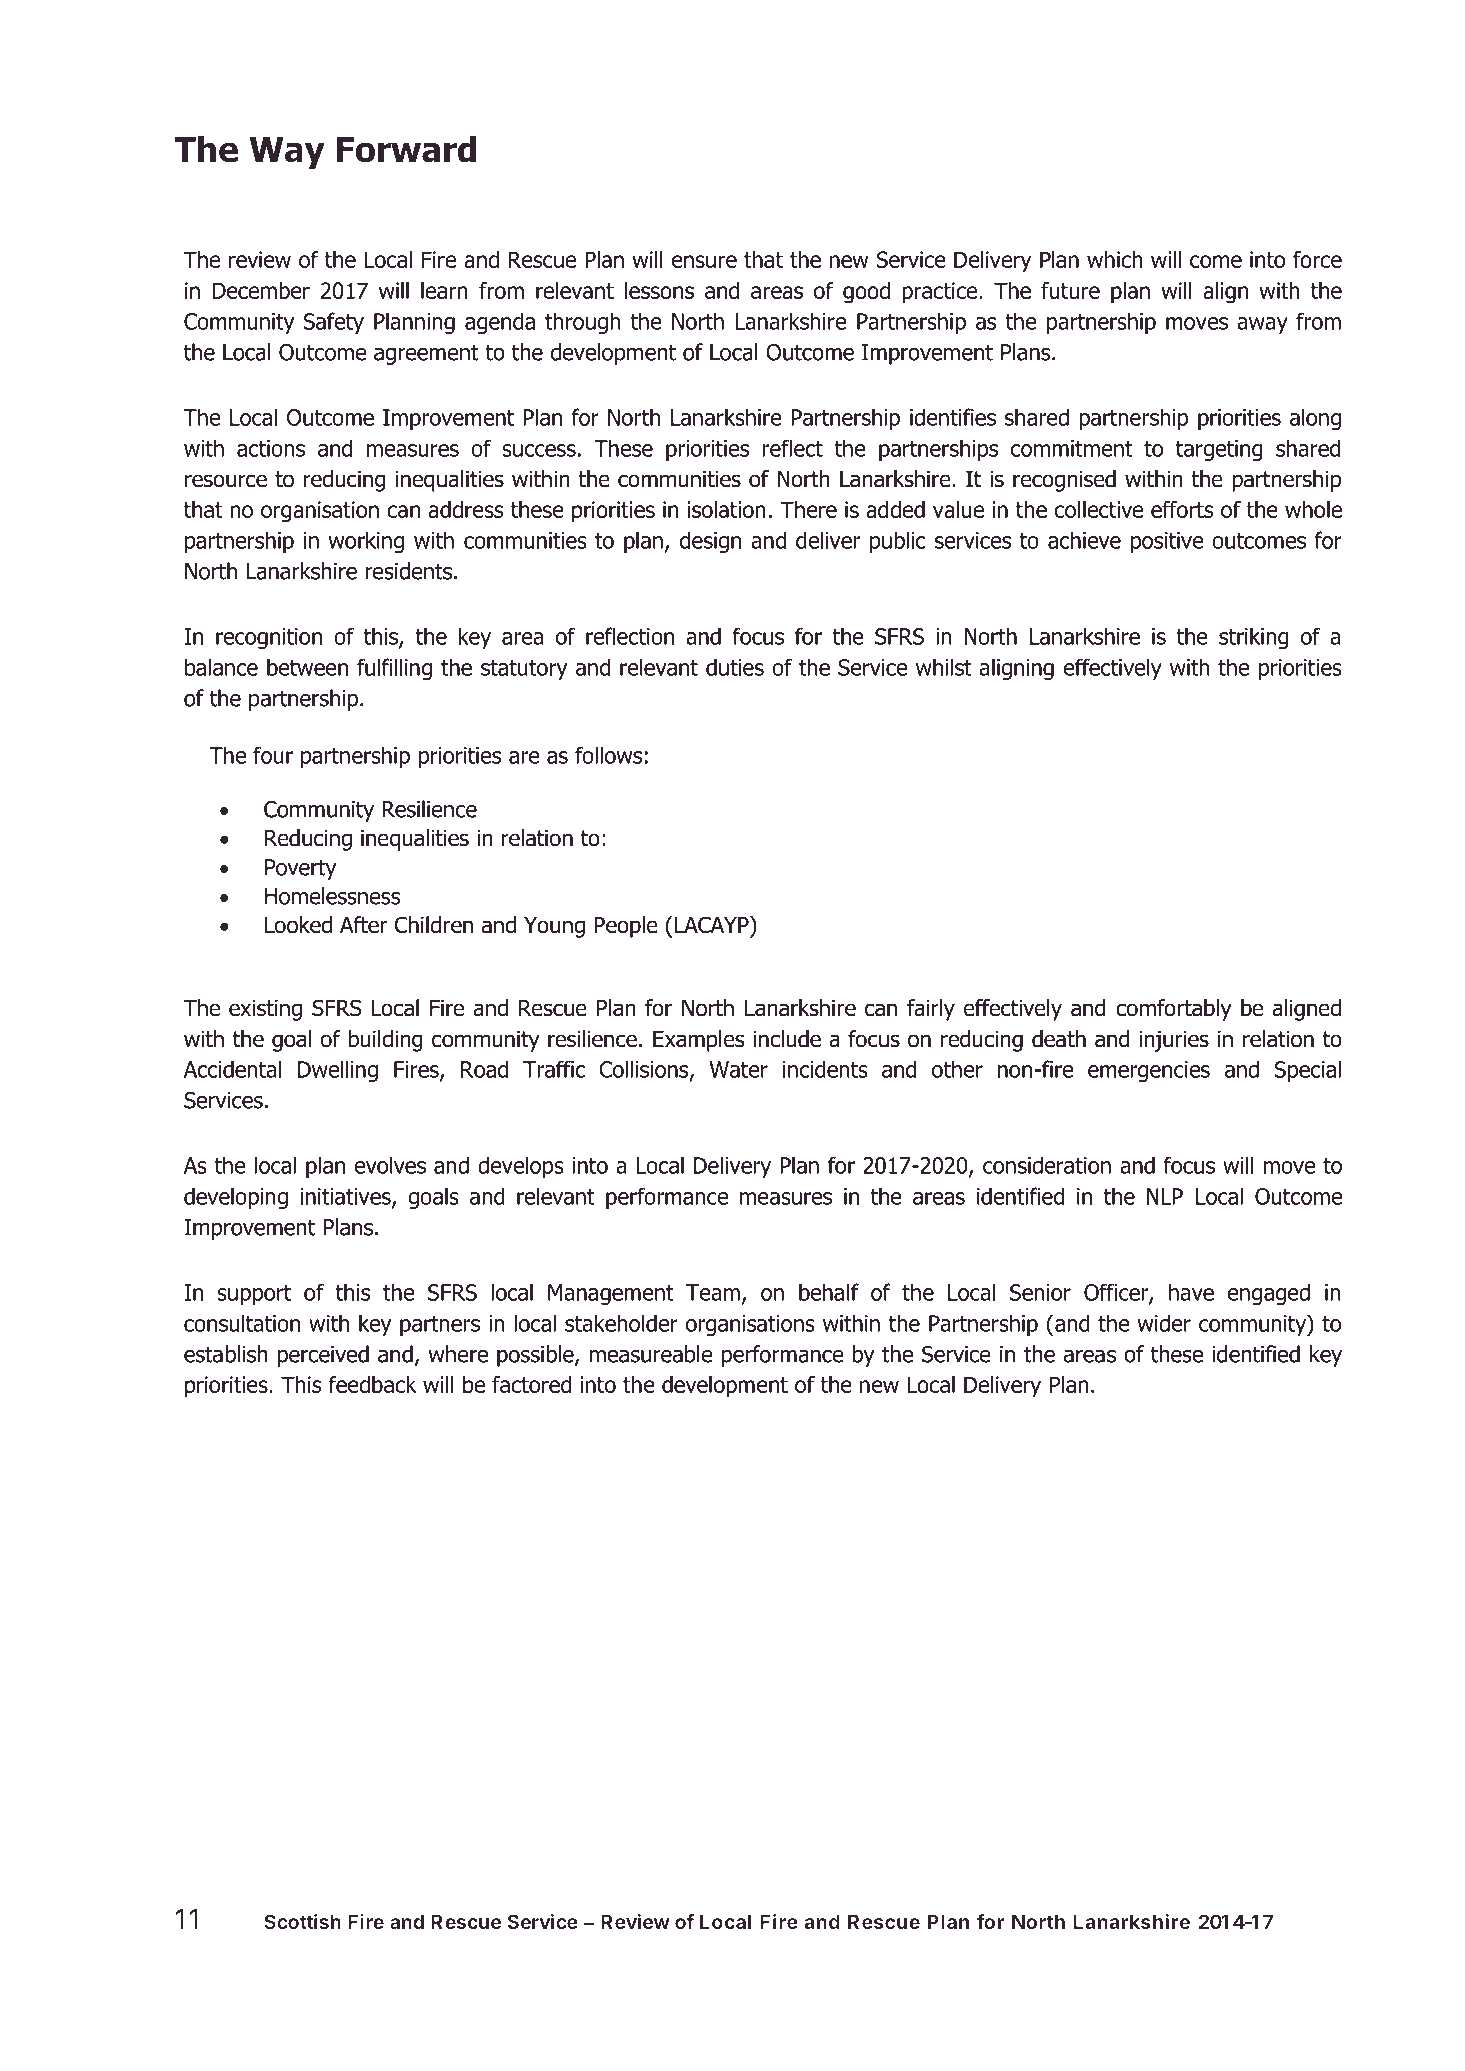 This document has width=1465, height=2071. I want to click on Forward, so click(406, 149).
